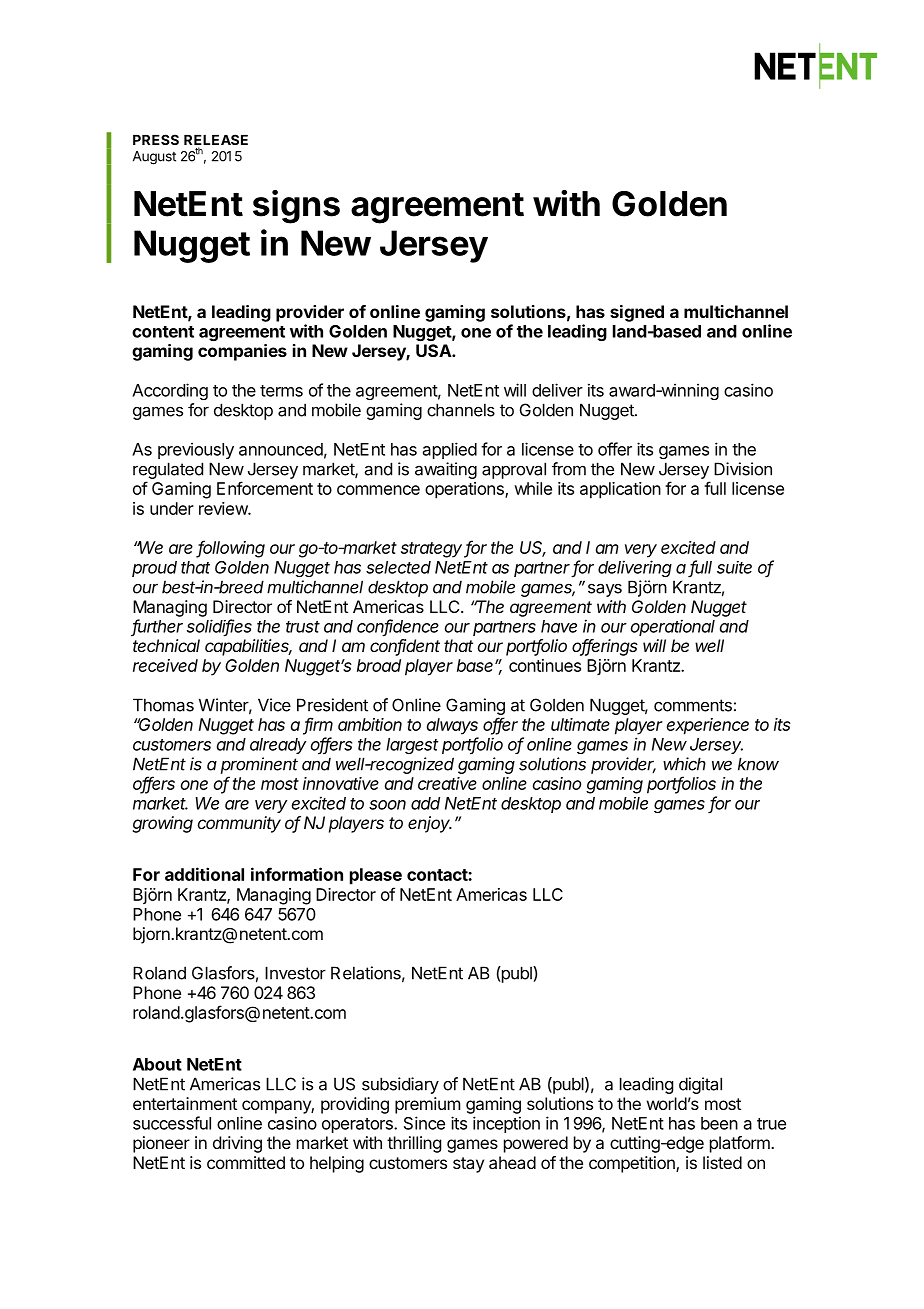 This screenshot has height=1309, width=924. What do you see at coordinates (743, 469) in the screenshot?
I see `Division` at bounding box center [743, 469].
